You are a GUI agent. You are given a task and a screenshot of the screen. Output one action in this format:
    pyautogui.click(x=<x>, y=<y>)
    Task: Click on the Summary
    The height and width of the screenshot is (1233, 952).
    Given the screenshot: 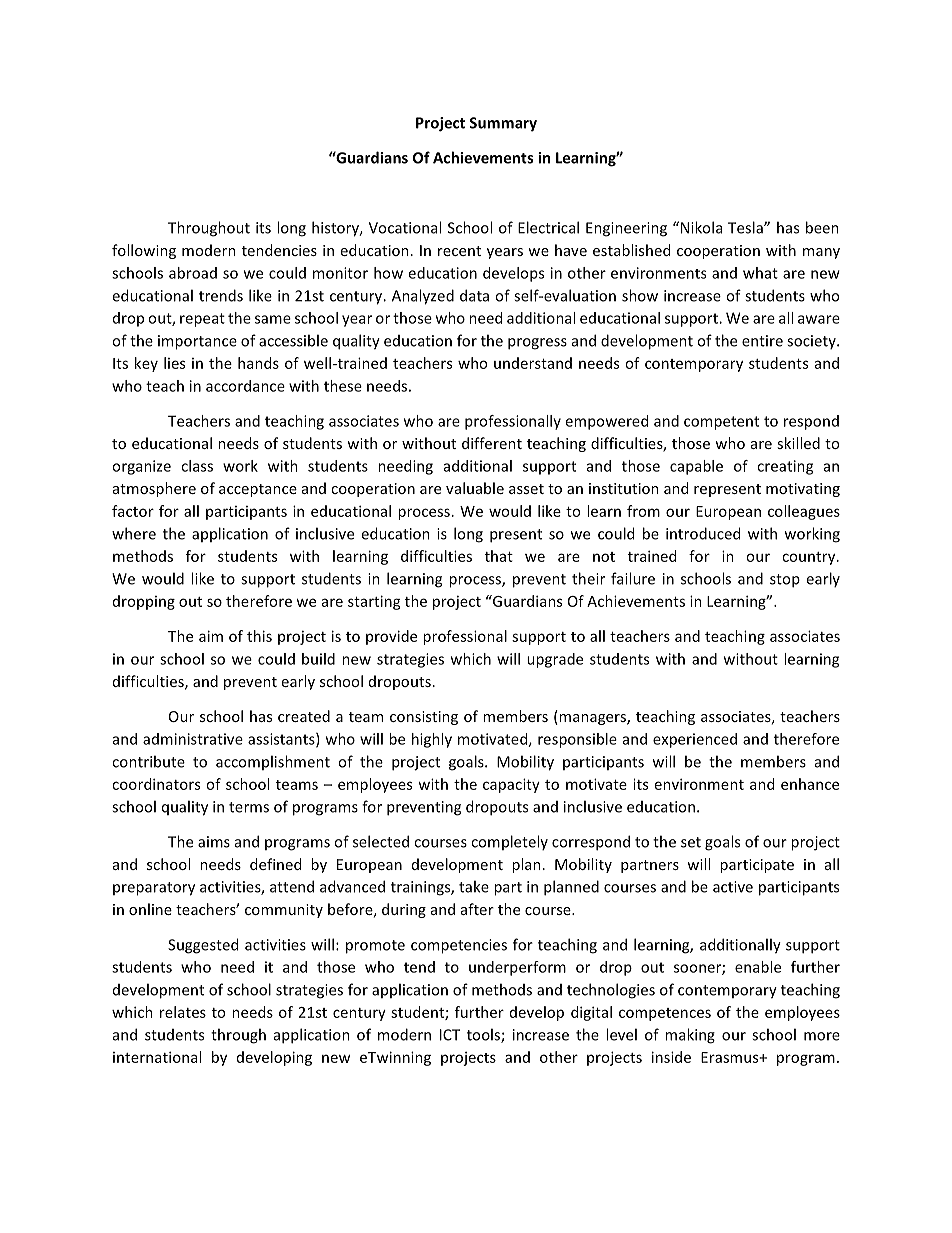 What is the action you would take?
    pyautogui.click(x=503, y=124)
